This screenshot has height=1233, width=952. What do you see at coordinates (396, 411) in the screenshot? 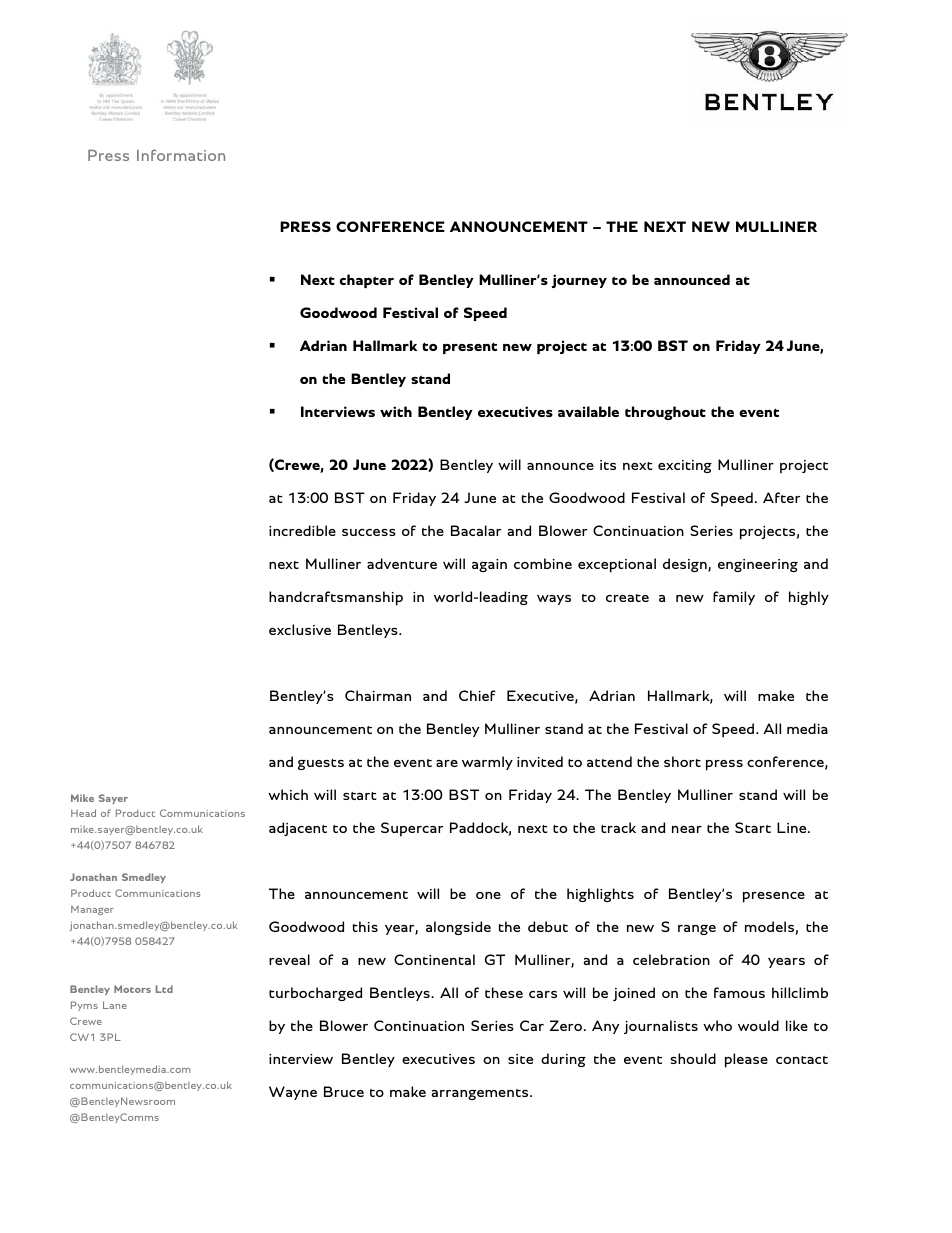
I see `with` at bounding box center [396, 411].
